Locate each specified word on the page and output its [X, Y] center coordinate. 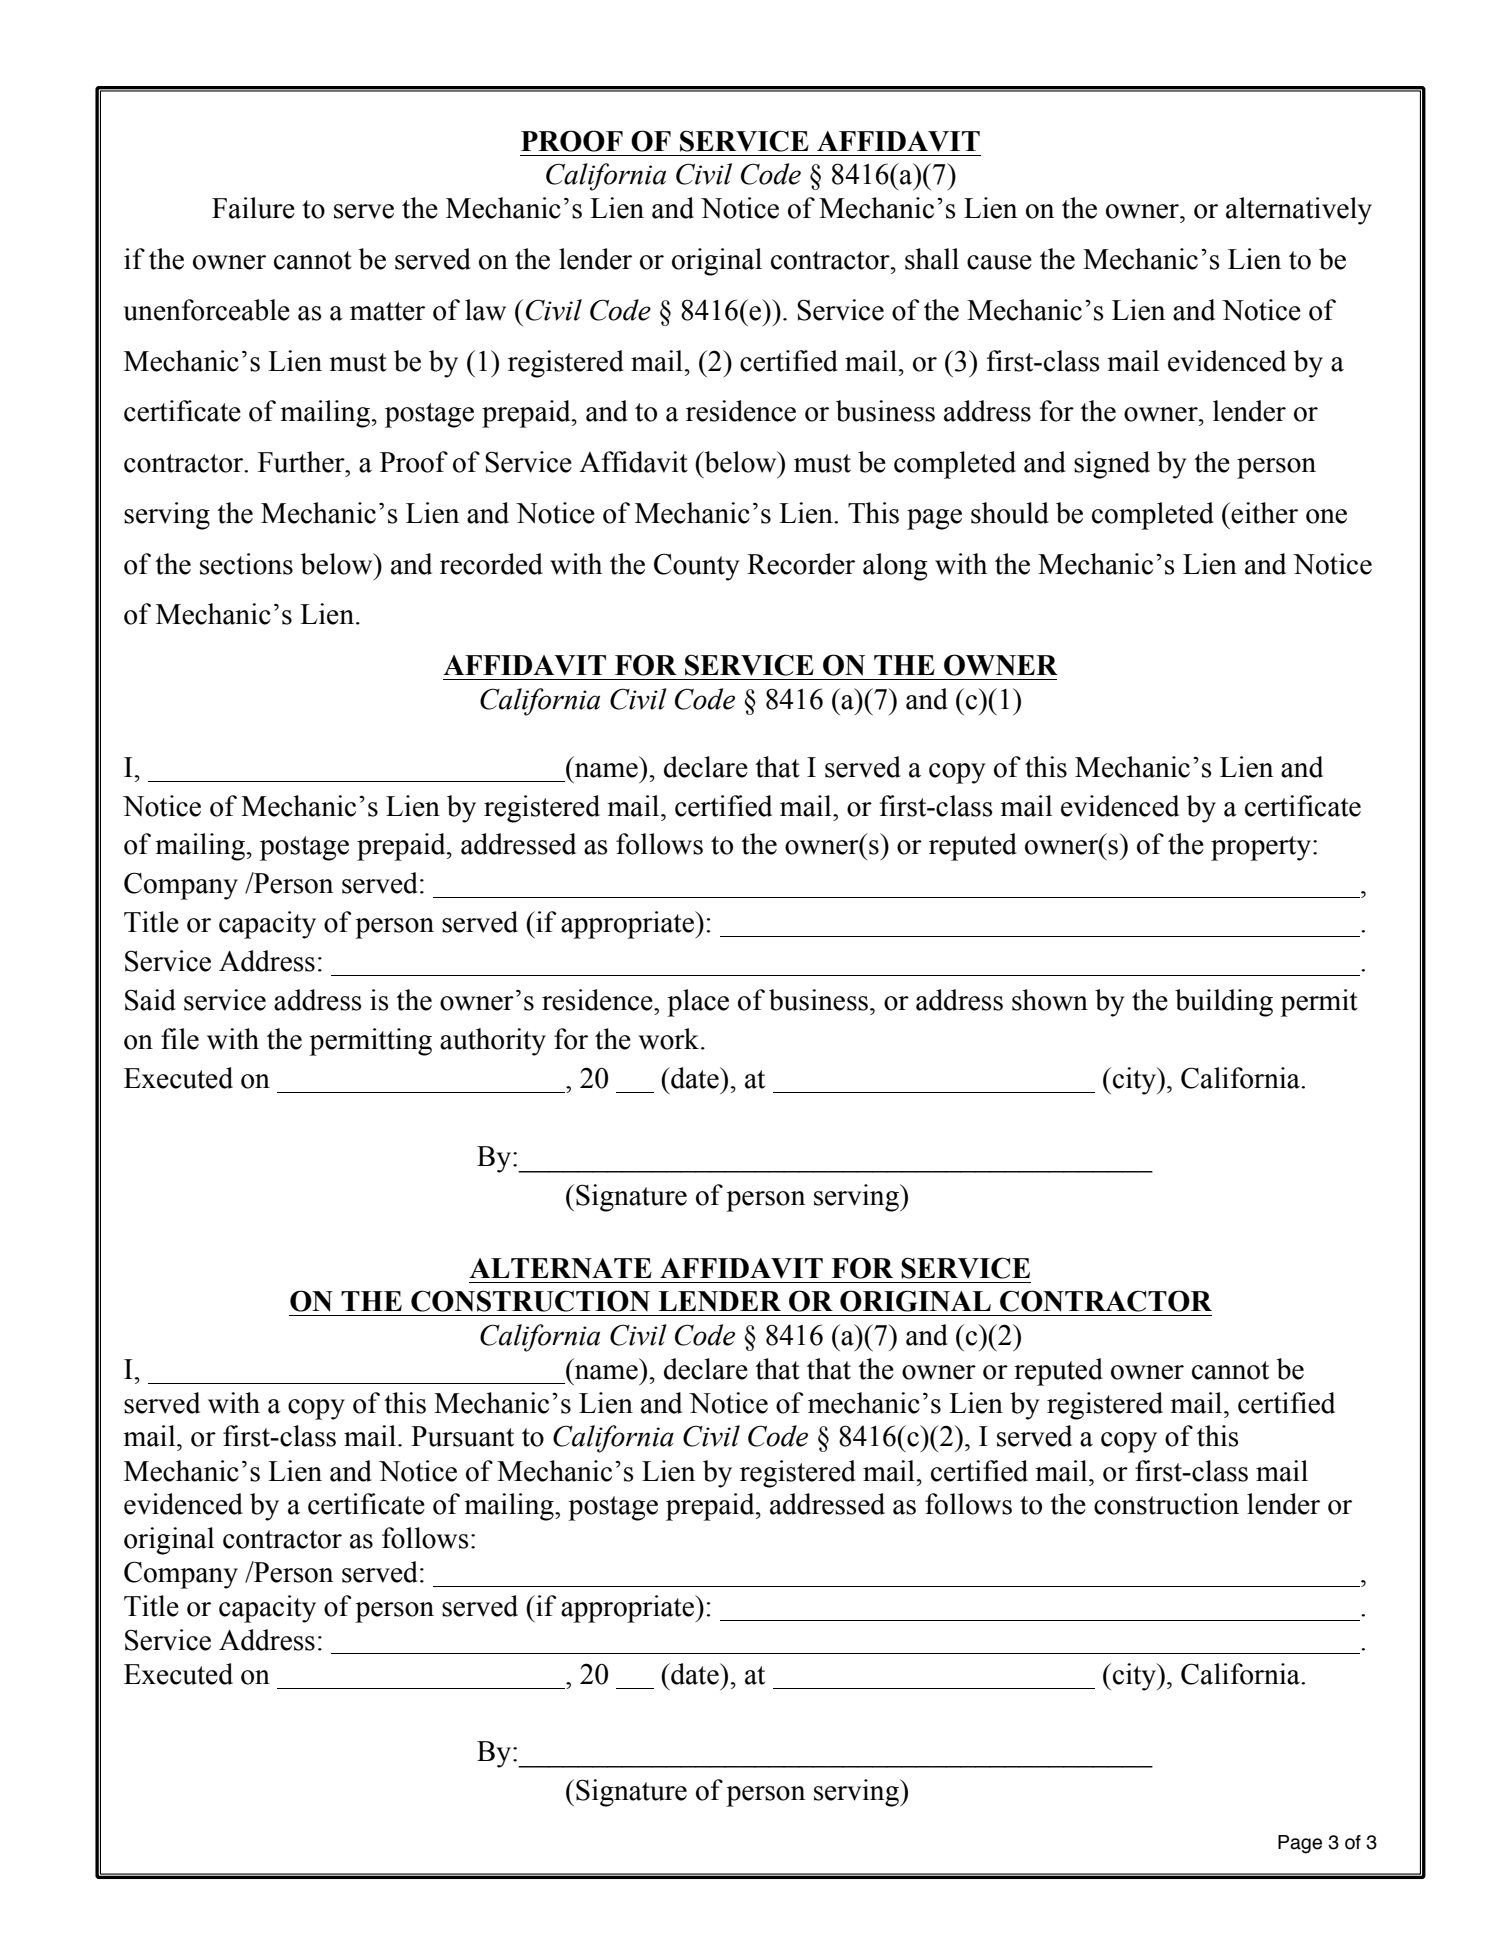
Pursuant [462, 1436]
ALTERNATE [560, 1268]
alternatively [1299, 211]
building [1224, 1003]
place [698, 1003]
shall [932, 259]
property [1261, 848]
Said [150, 1000]
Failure [253, 208]
